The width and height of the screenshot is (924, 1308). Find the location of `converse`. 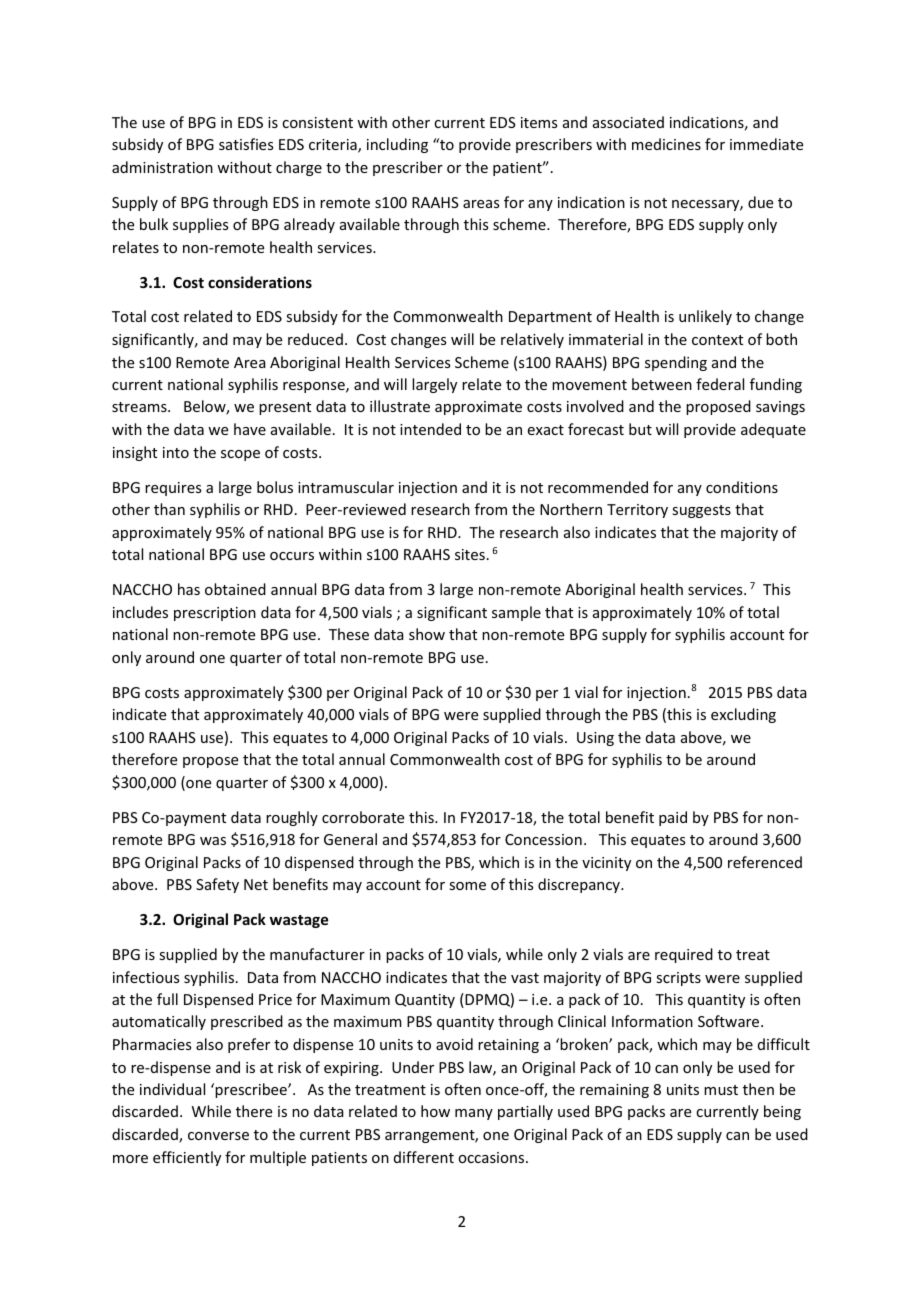

converse is located at coordinates (218, 1136).
